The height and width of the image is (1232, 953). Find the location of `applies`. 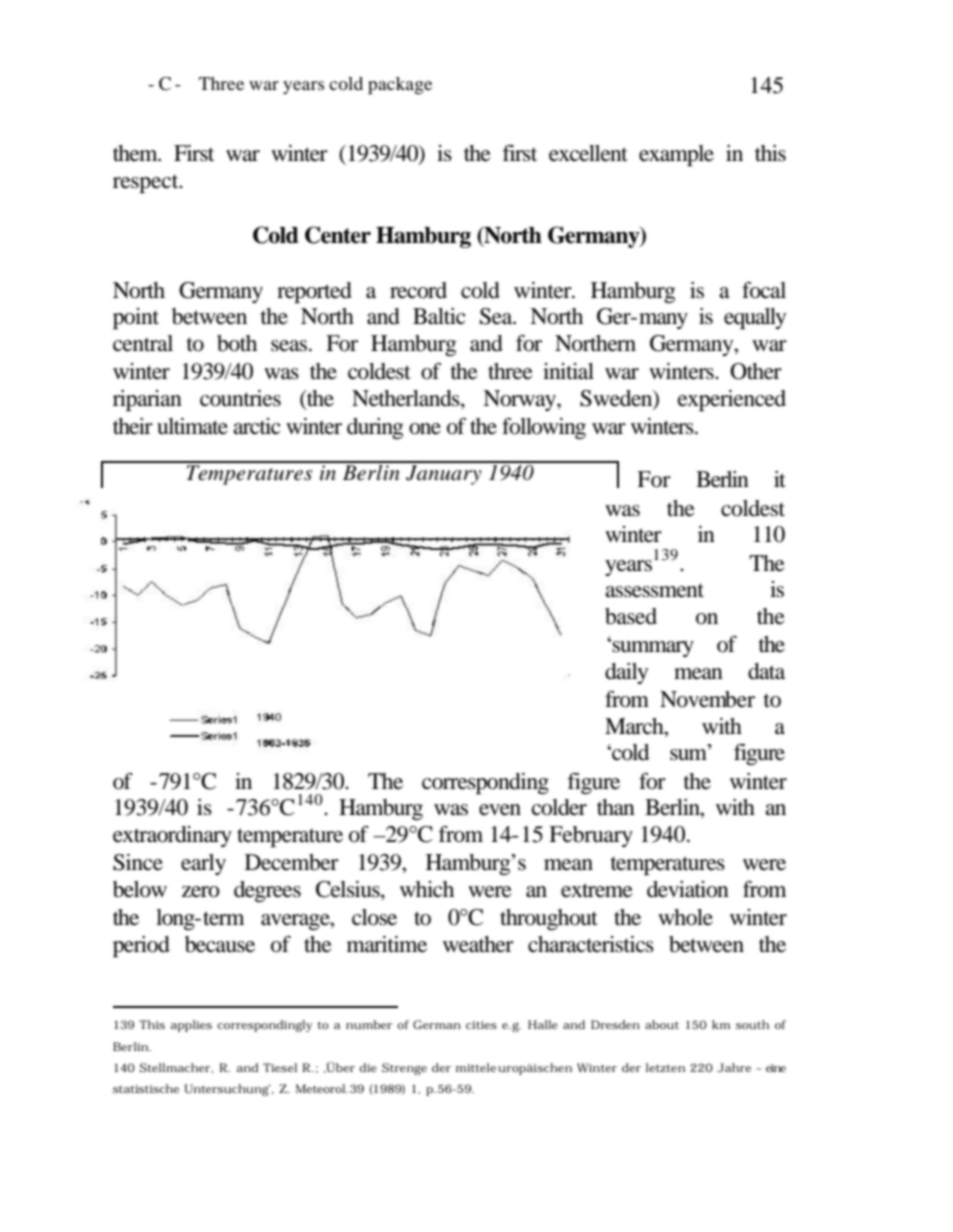

applies is located at coordinates (191, 1026).
